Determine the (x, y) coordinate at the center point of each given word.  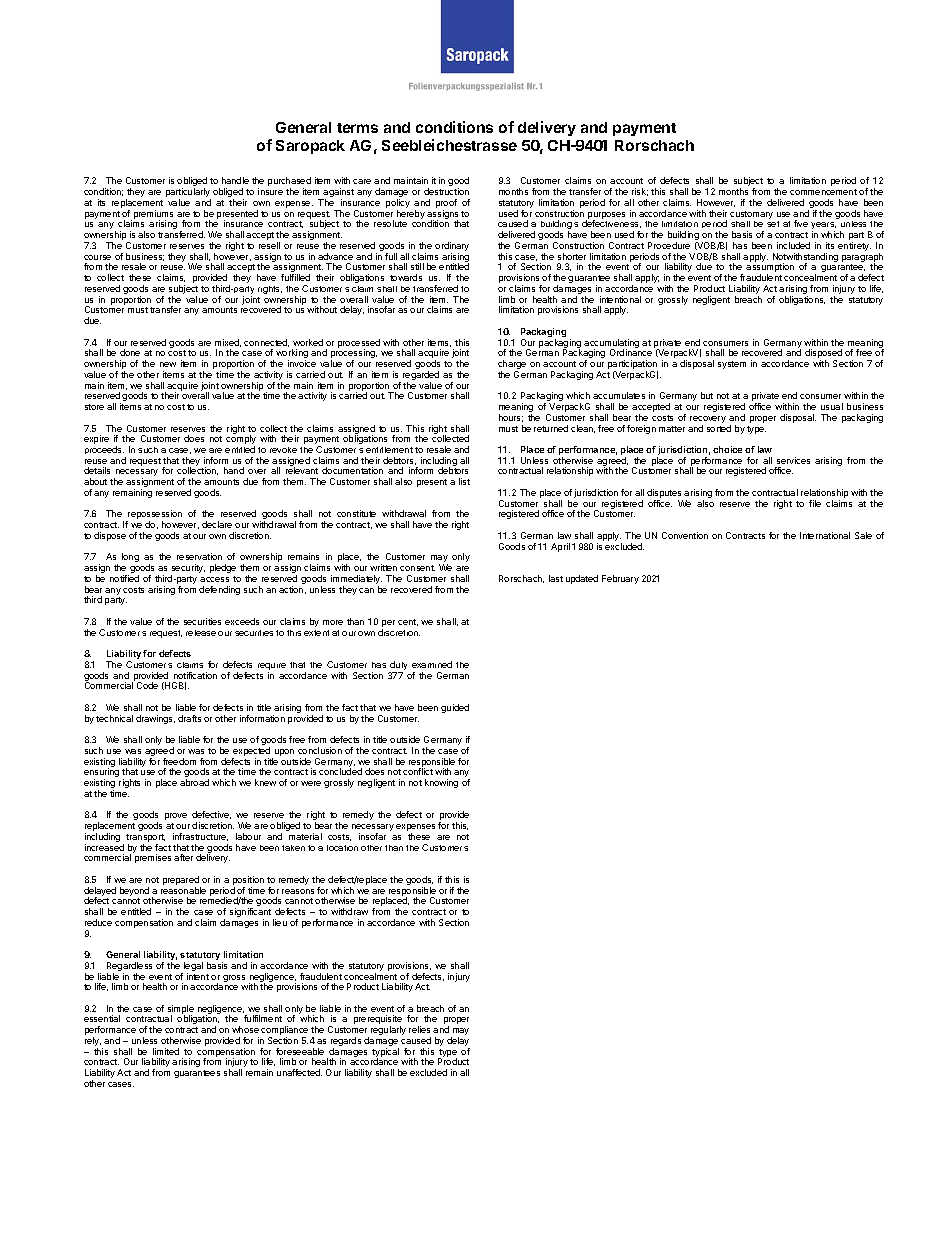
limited (166, 1051)
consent (417, 568)
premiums (153, 215)
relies (419, 1029)
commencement (823, 192)
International (825, 535)
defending (219, 590)
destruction (446, 191)
